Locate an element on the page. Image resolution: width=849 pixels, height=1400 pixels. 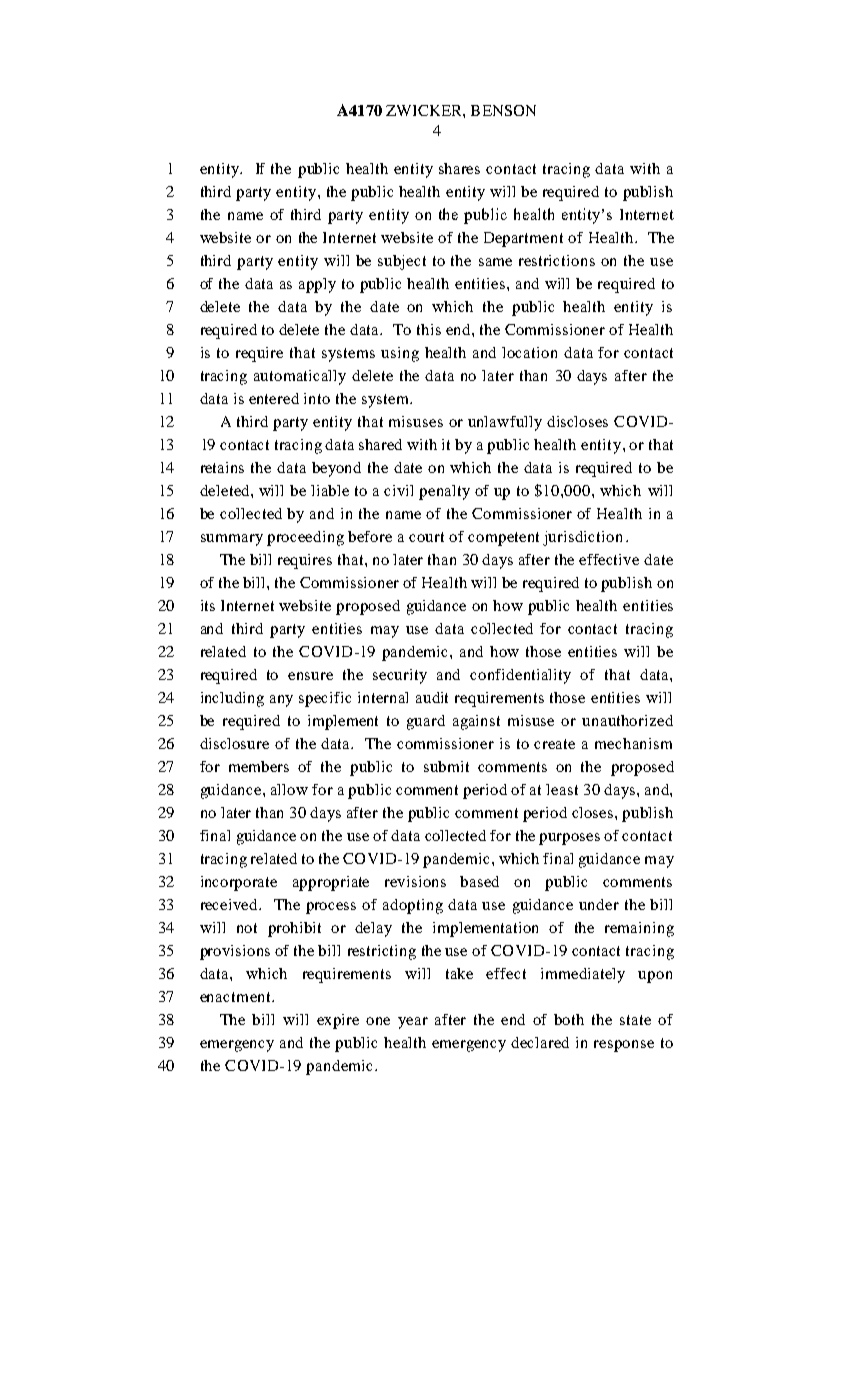
enactment is located at coordinates (236, 997).
